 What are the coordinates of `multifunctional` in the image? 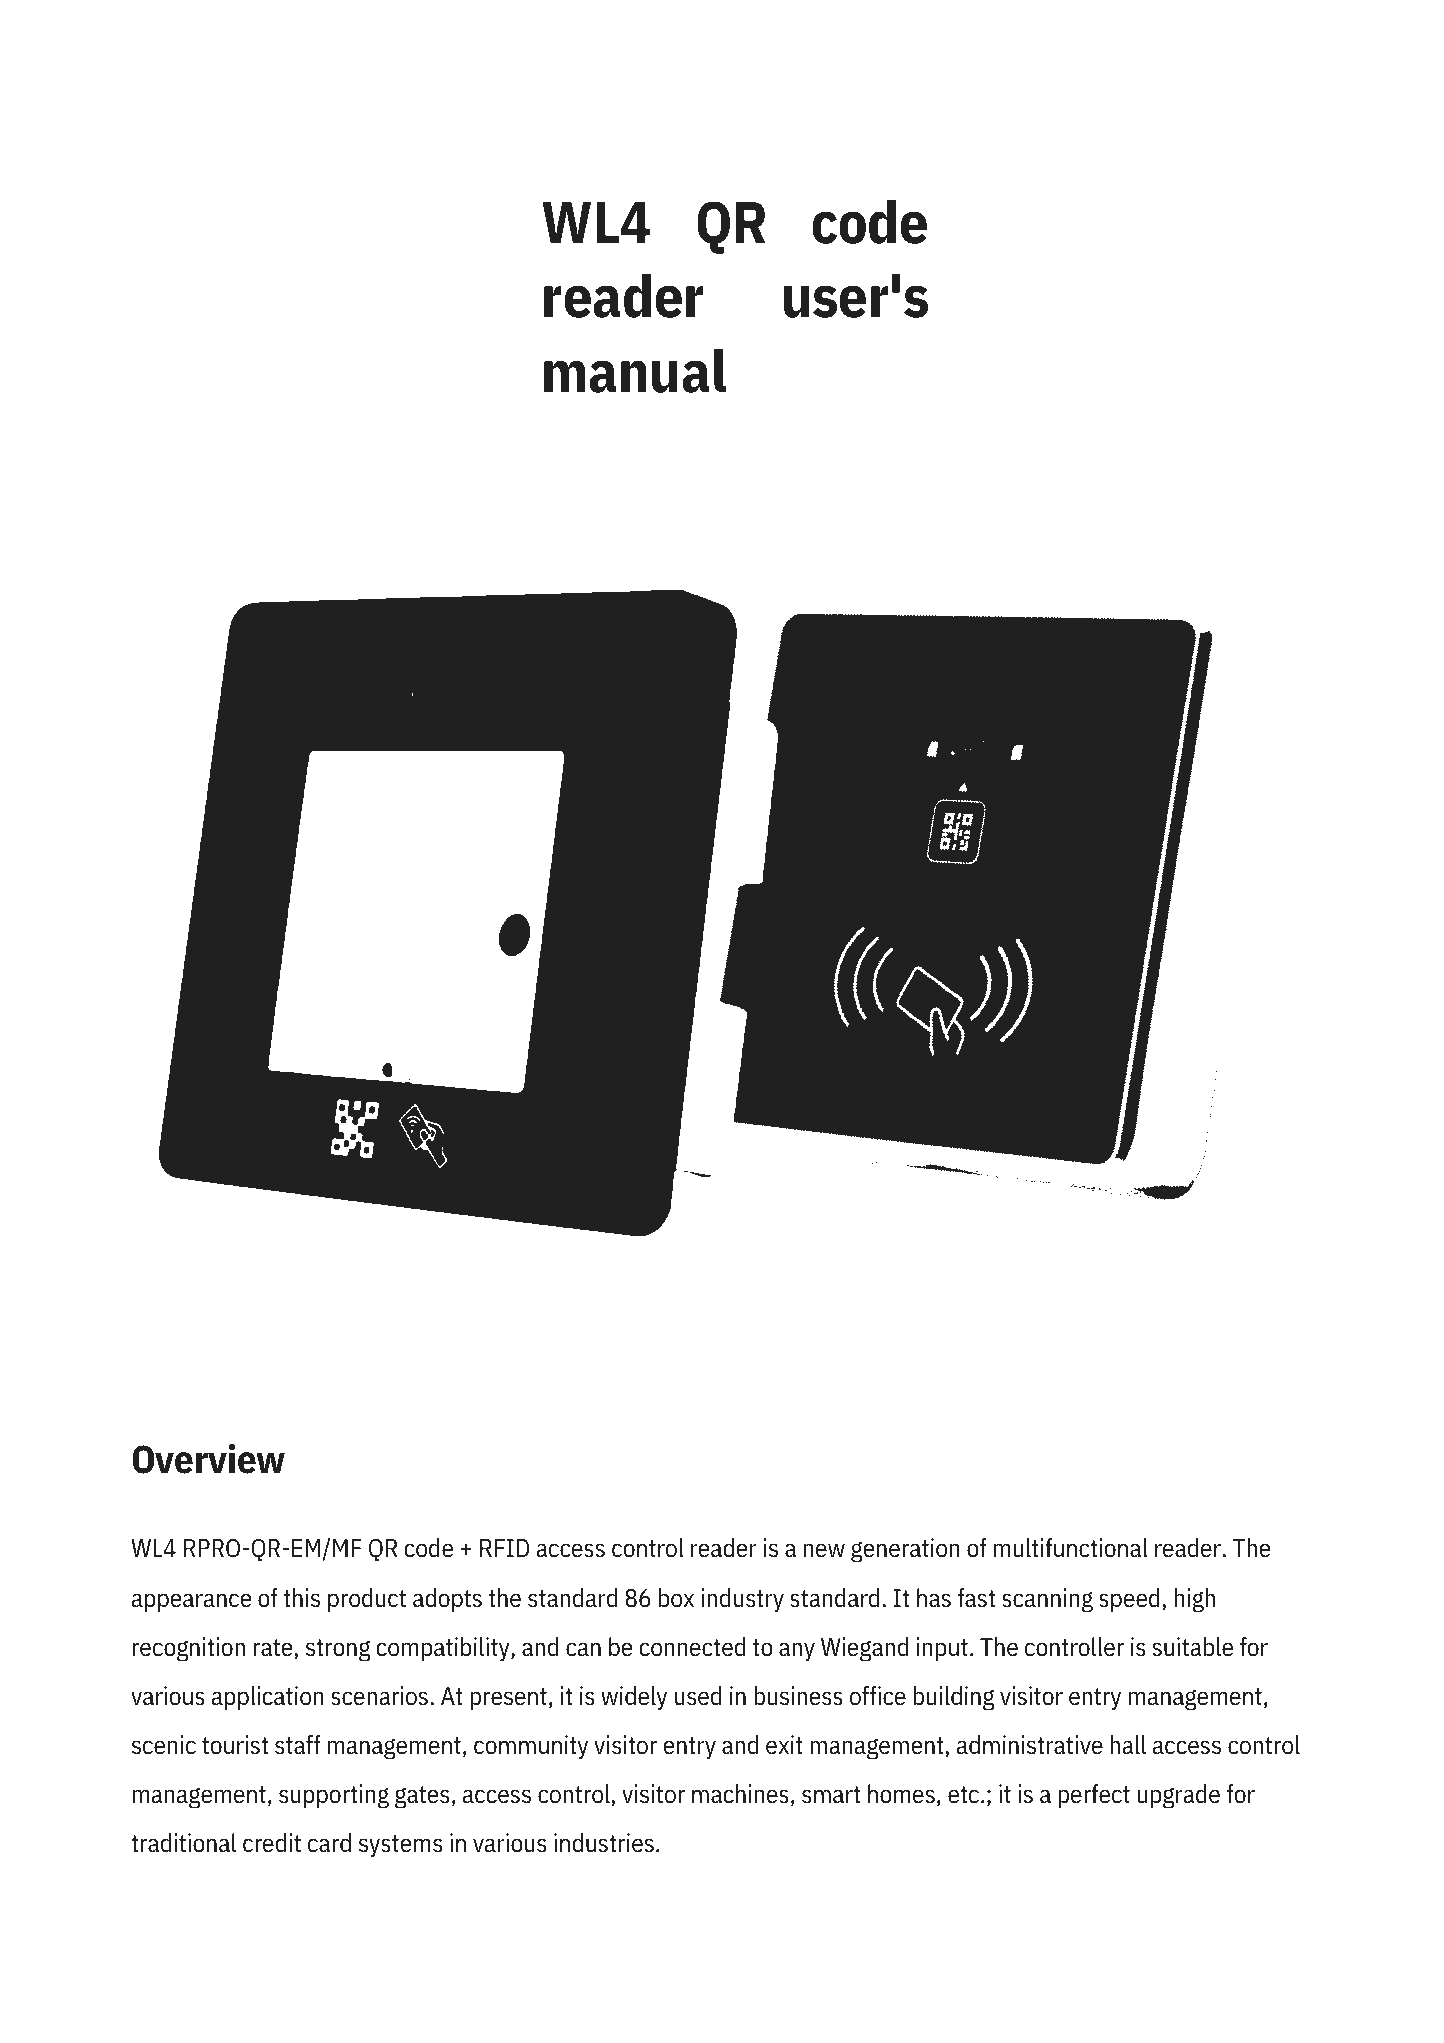 It's located at (1071, 1548).
